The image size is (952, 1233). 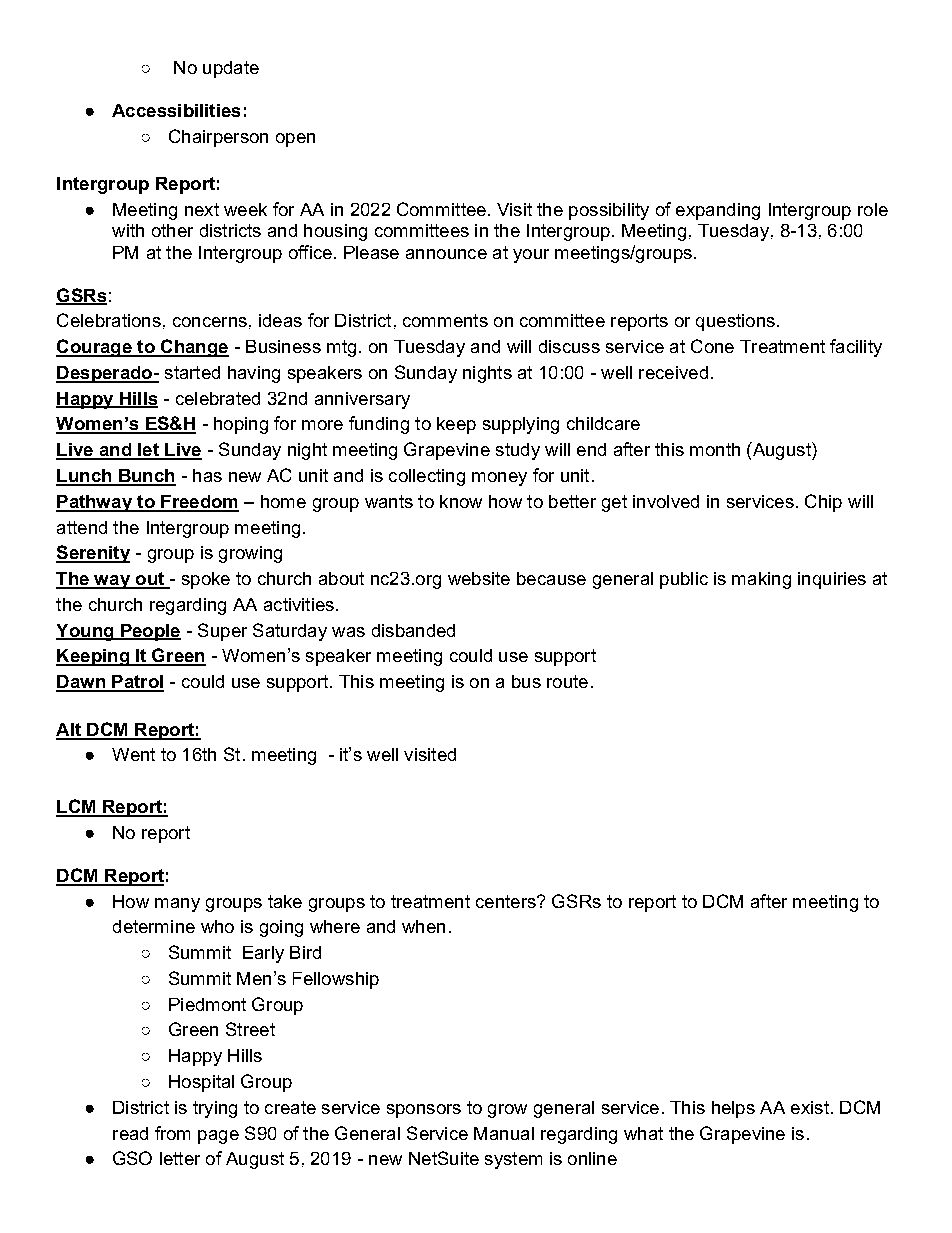 I want to click on exist, so click(x=810, y=1107).
